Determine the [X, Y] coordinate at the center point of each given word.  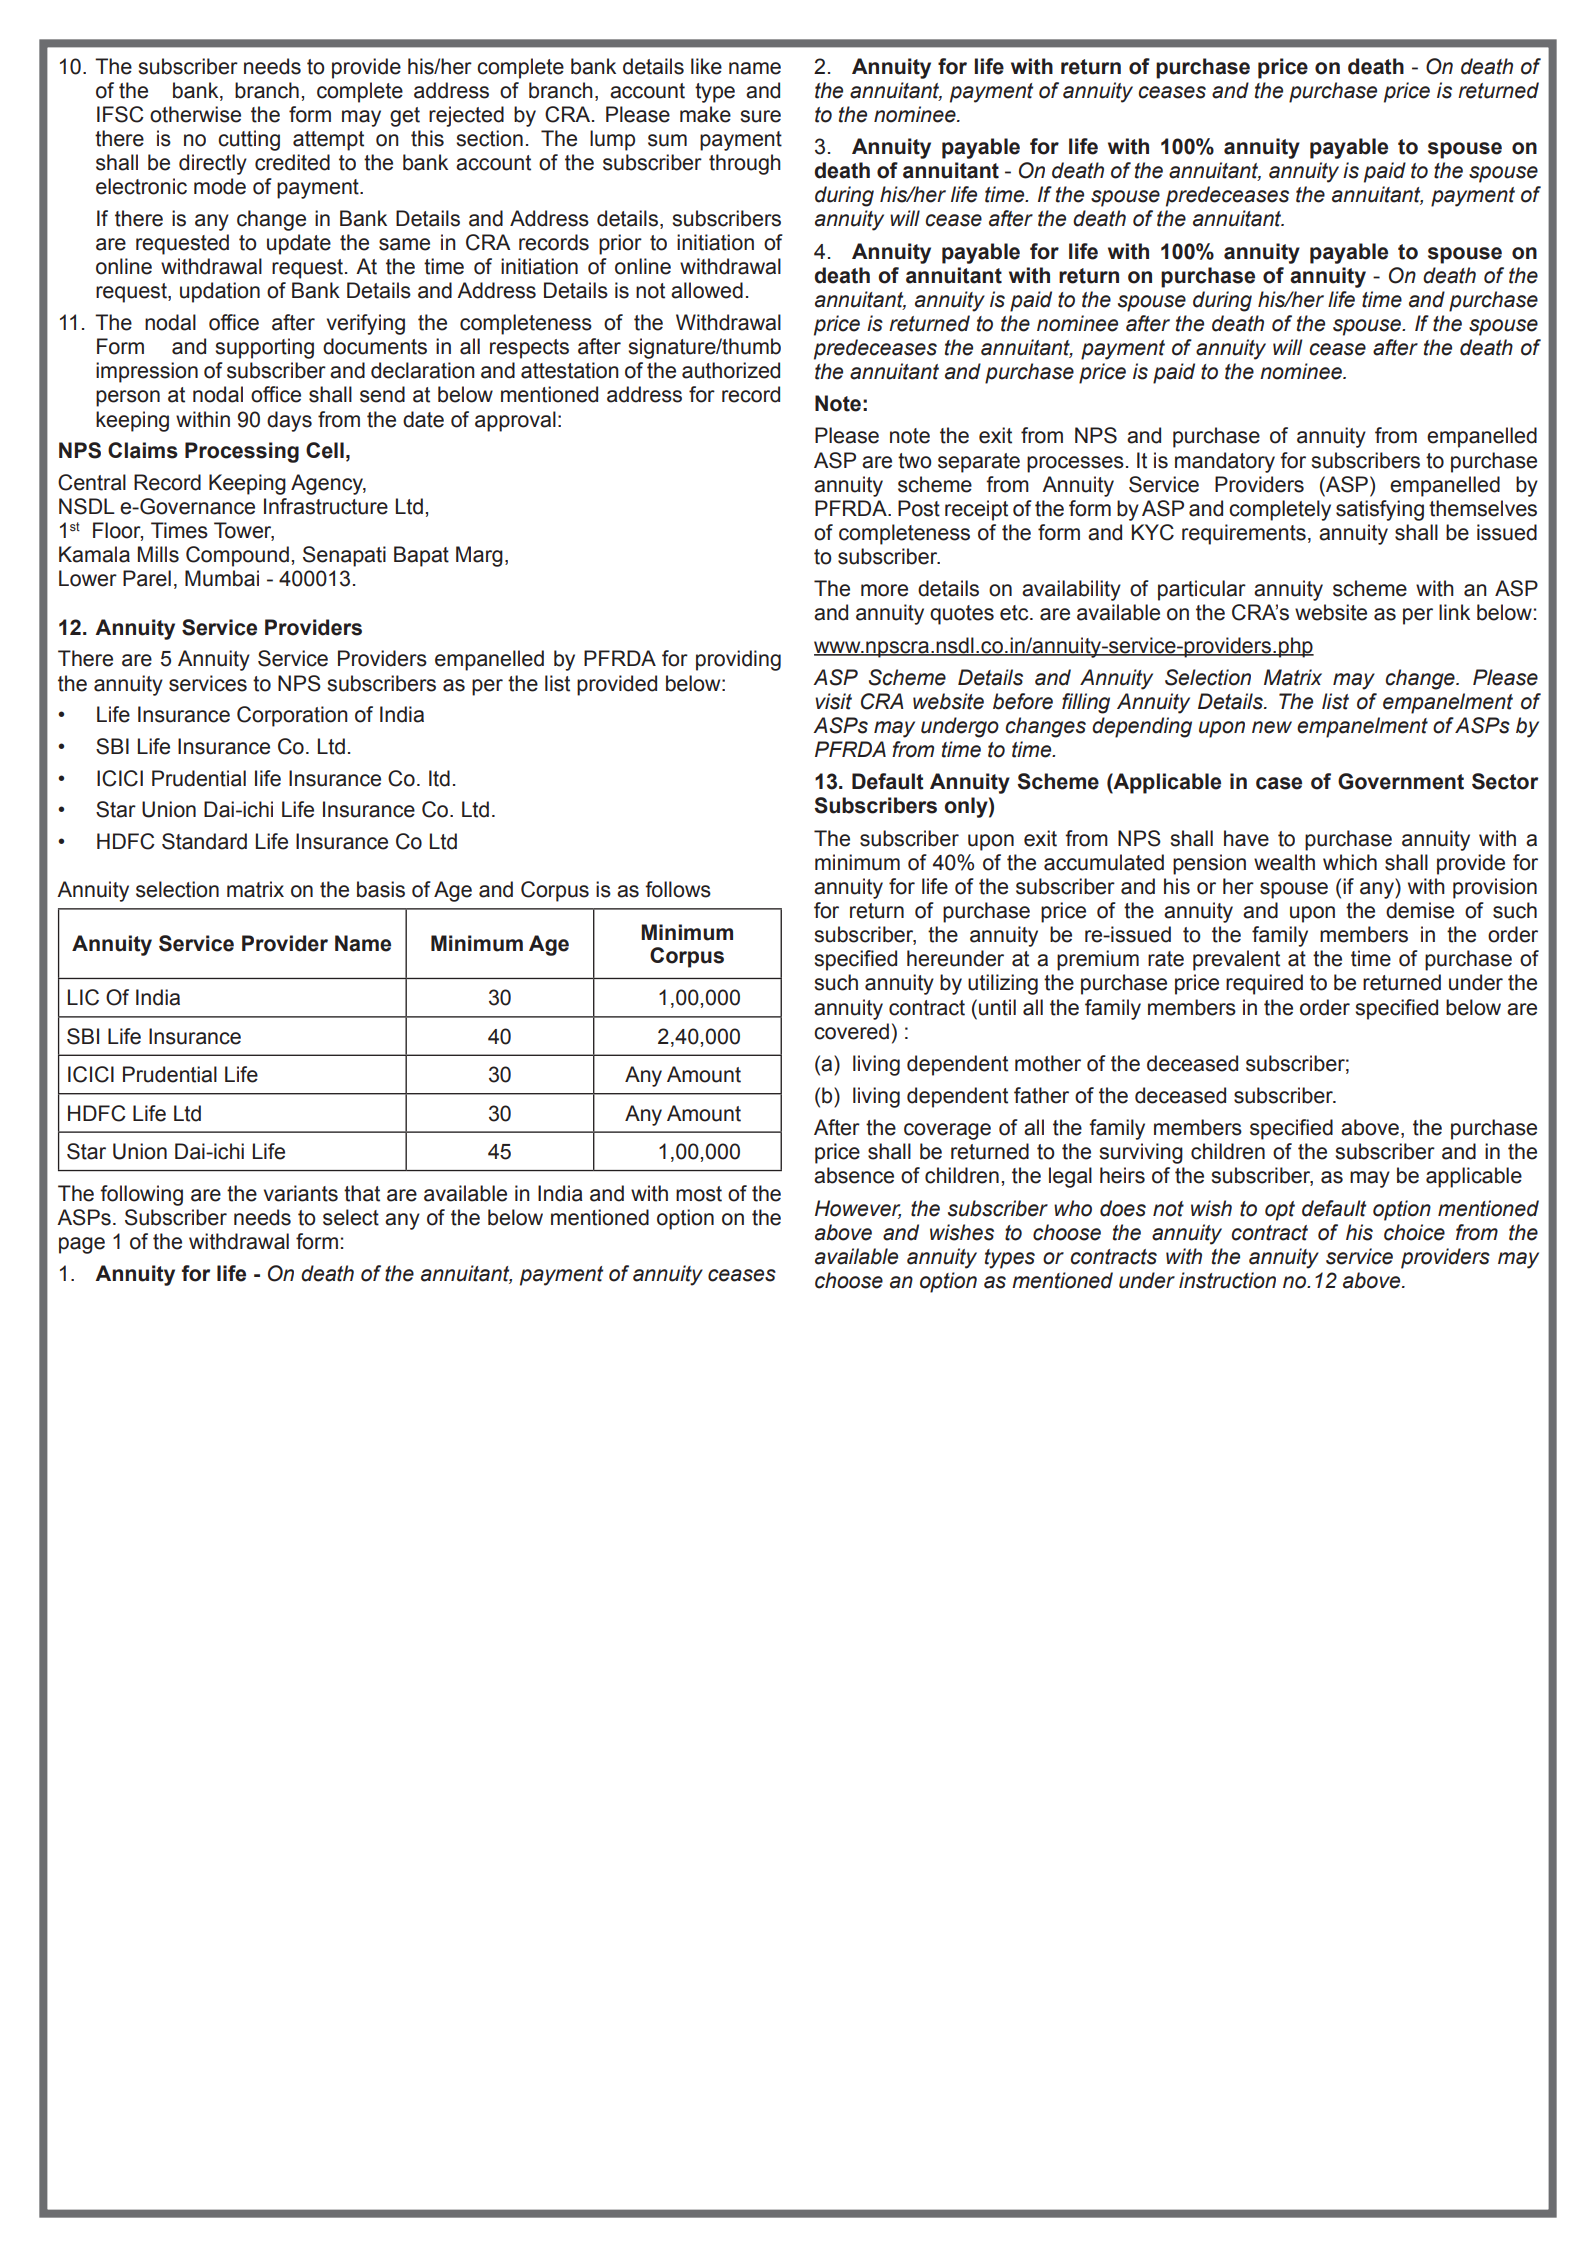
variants [301, 1193]
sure [760, 116]
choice [1414, 1232]
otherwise [195, 114]
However [858, 1209]
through [745, 164]
